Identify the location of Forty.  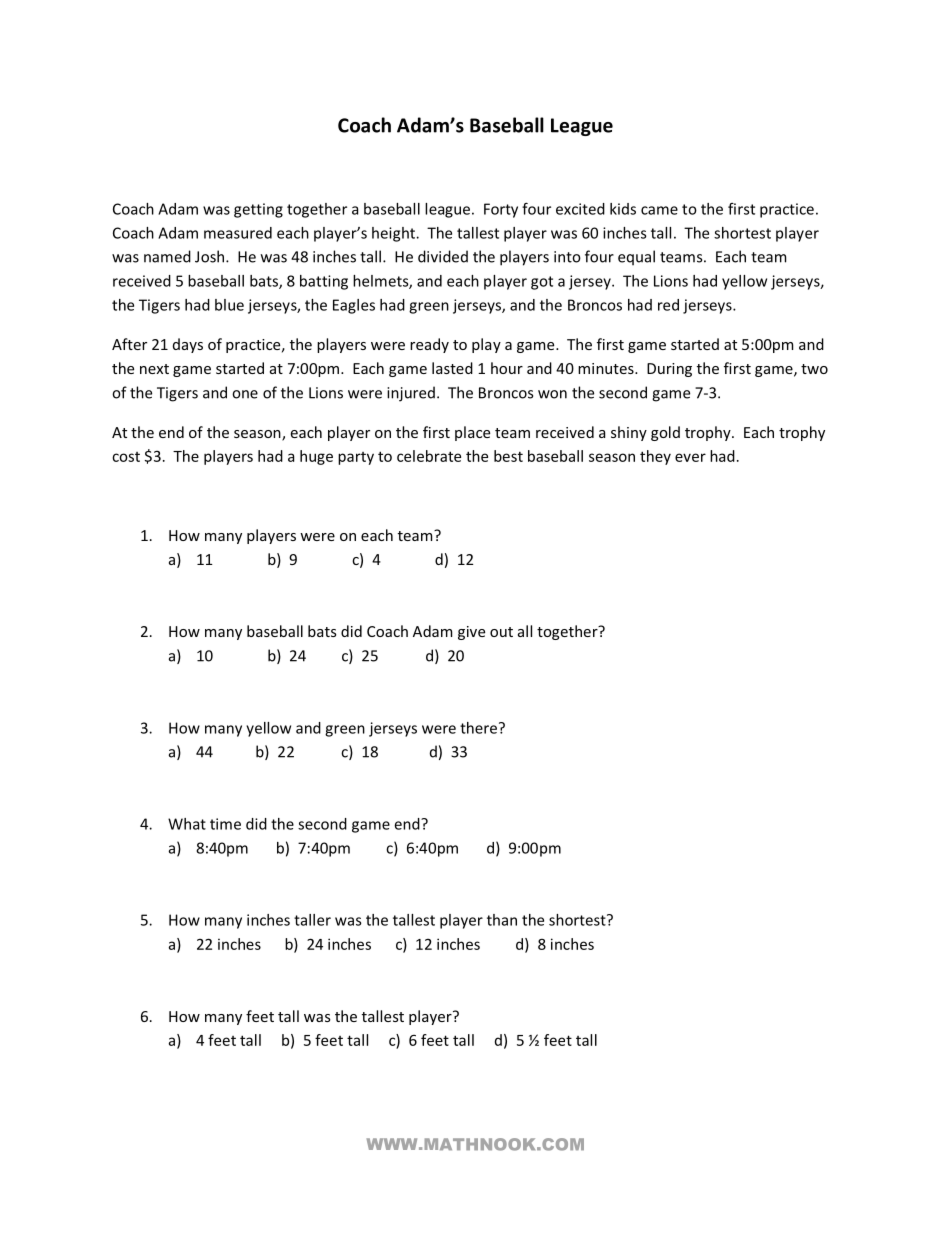
(501, 210).
